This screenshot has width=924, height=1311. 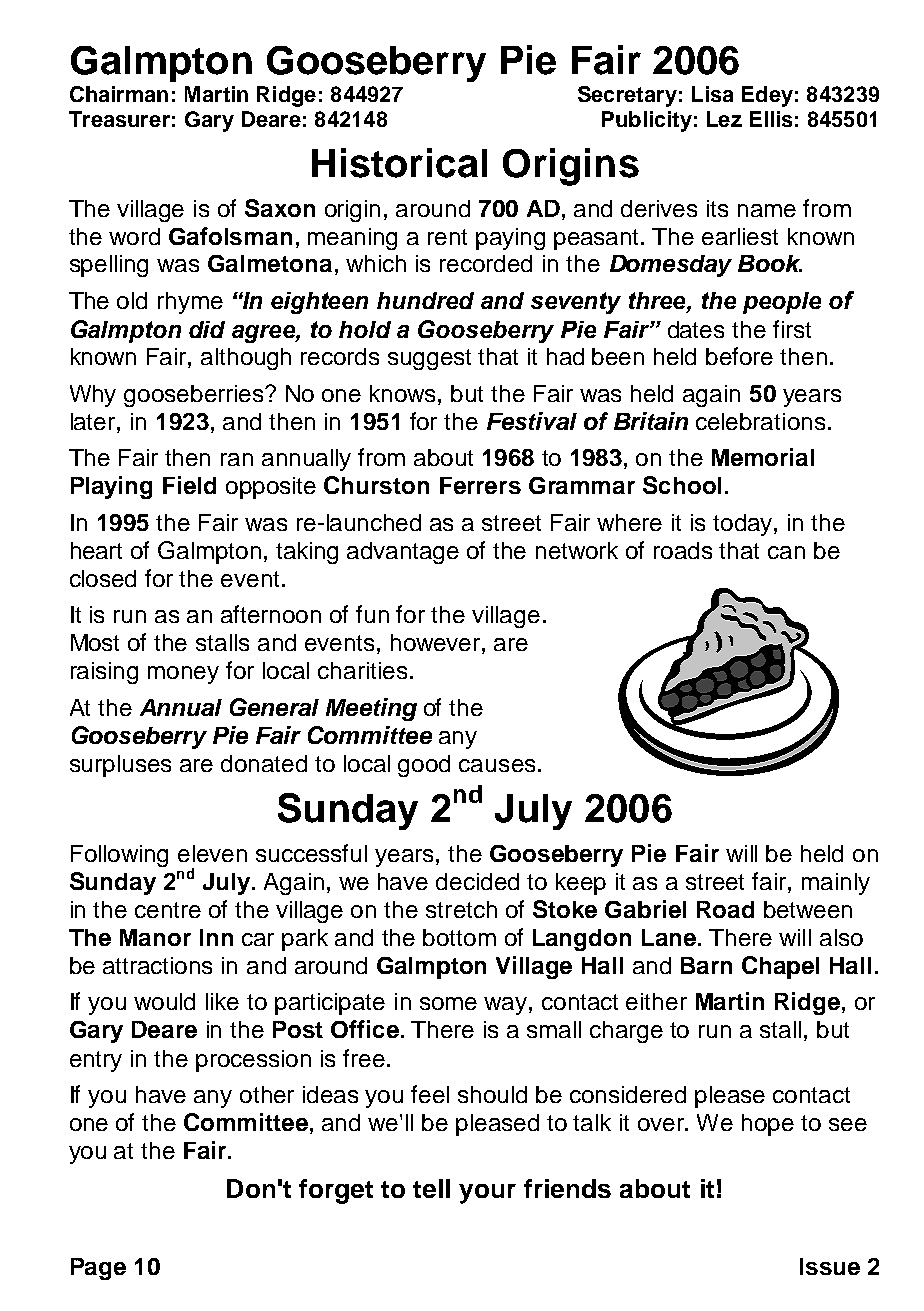 What do you see at coordinates (98, 1269) in the screenshot?
I see `Page` at bounding box center [98, 1269].
